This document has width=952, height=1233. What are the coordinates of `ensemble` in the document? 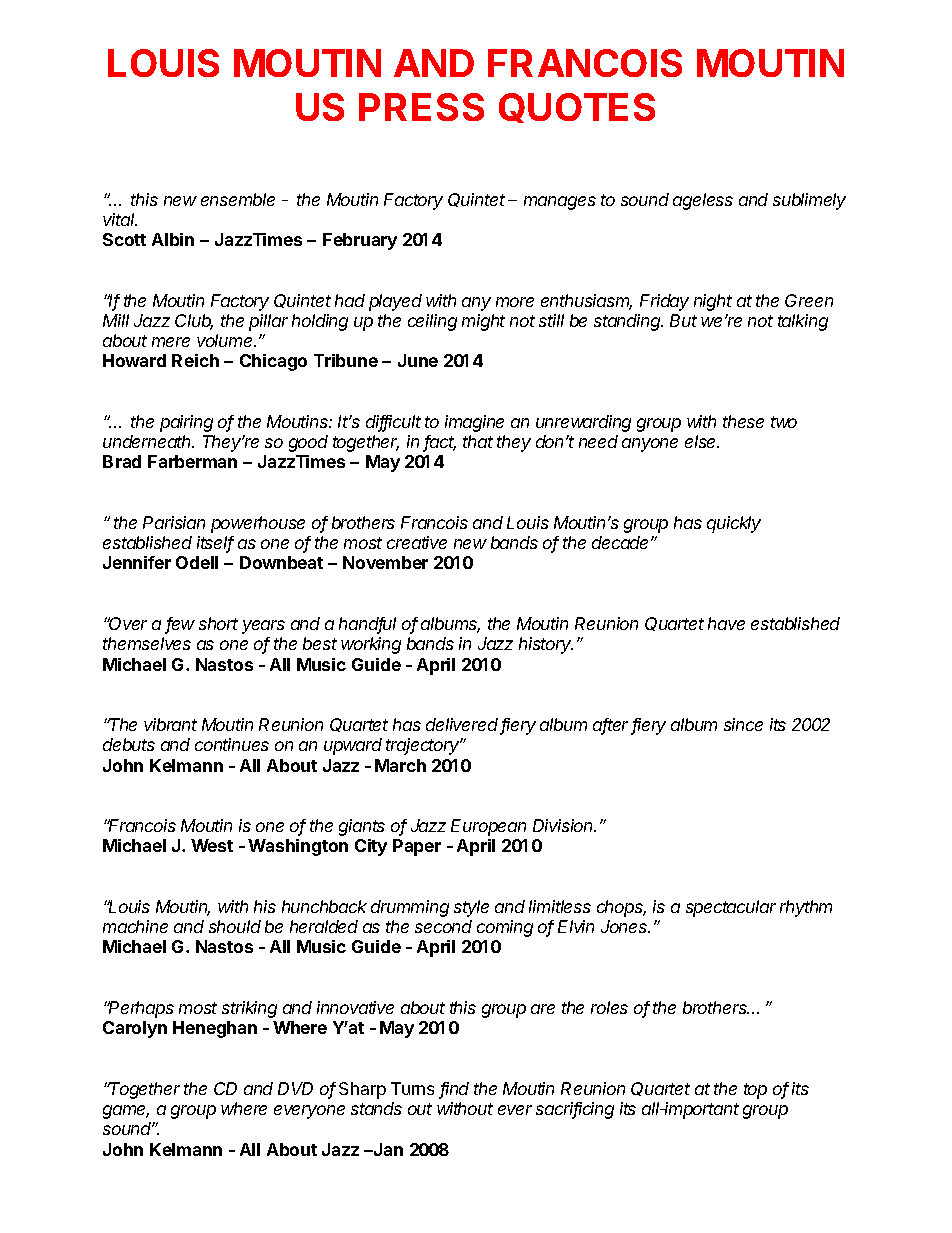 It's located at (238, 199).
